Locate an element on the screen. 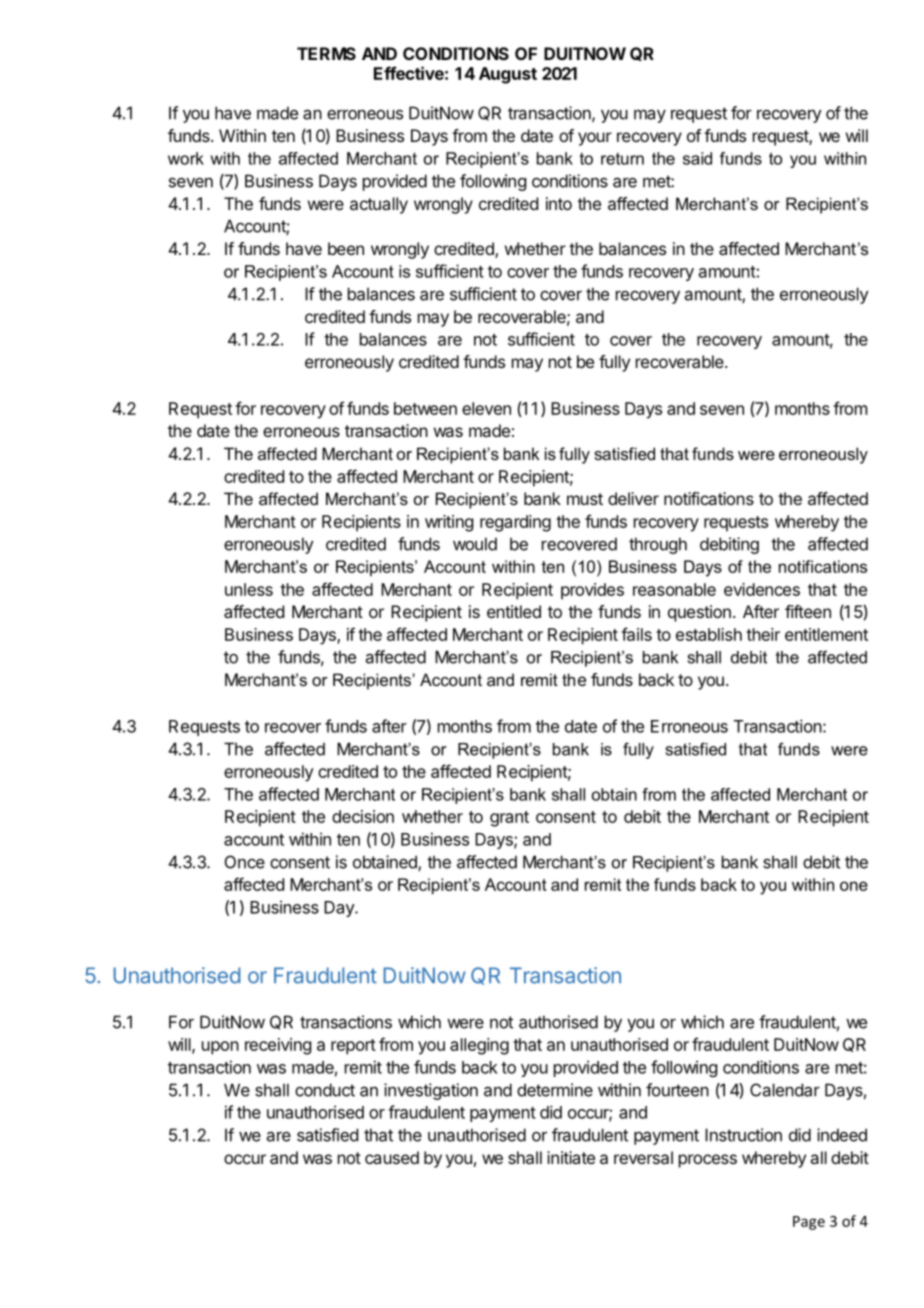  August is located at coordinates (508, 75).
